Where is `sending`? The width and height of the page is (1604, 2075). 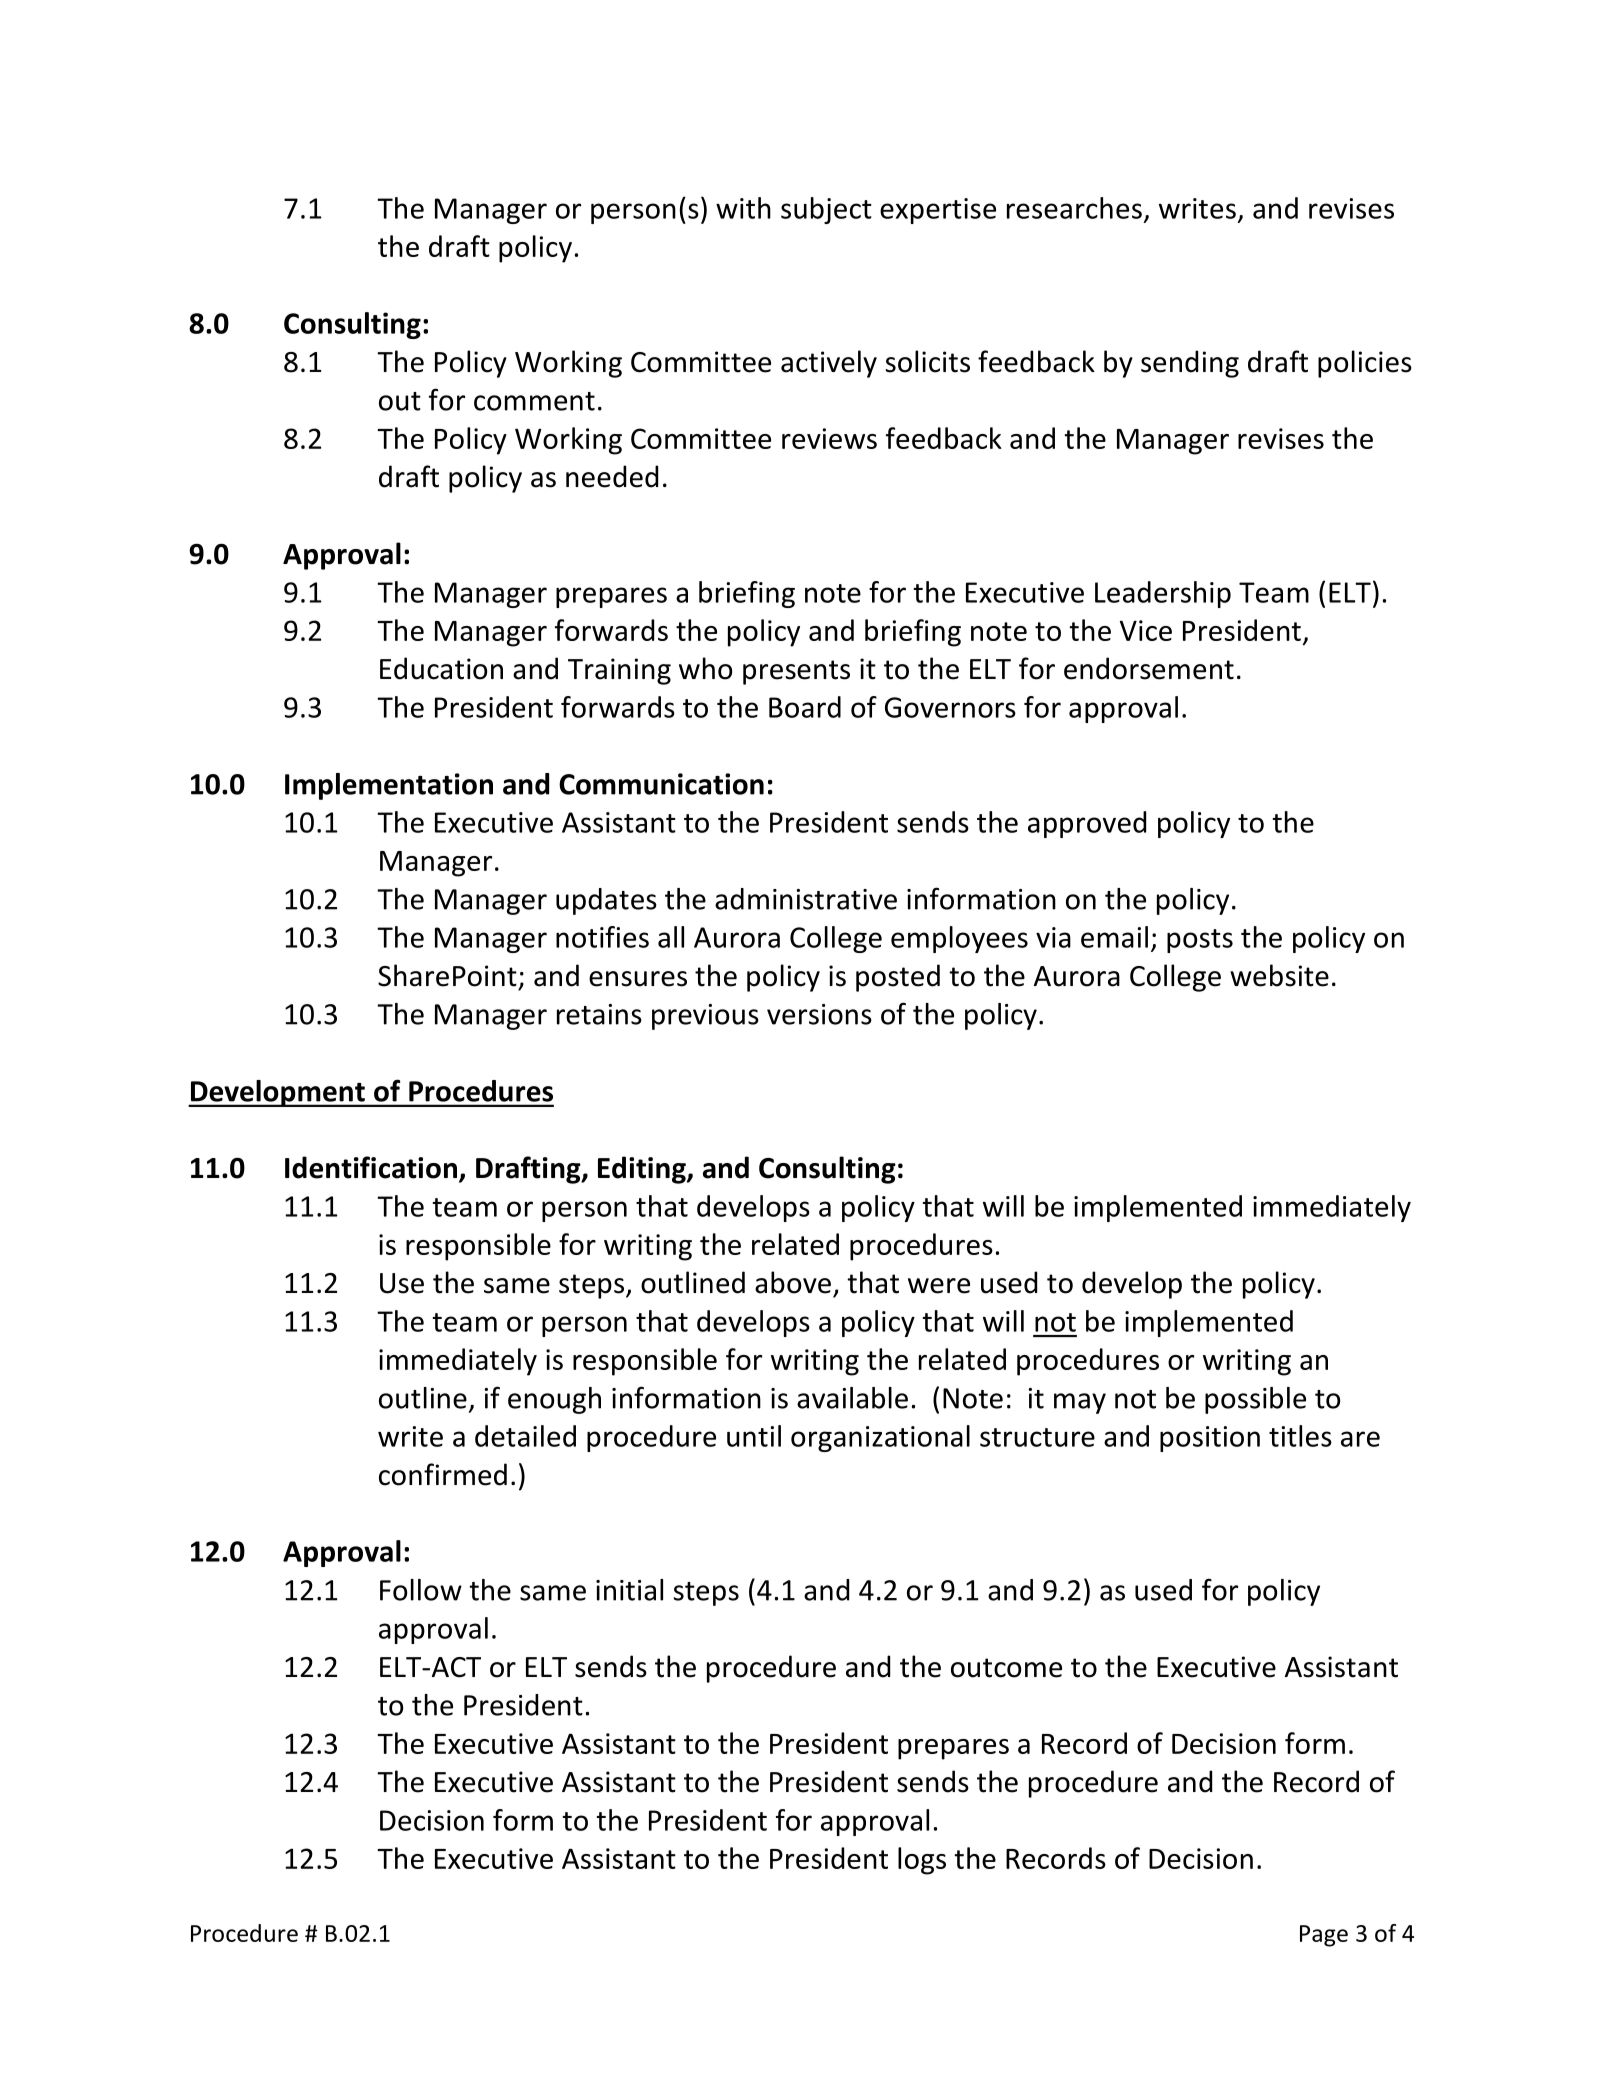 sending is located at coordinates (1190, 364).
